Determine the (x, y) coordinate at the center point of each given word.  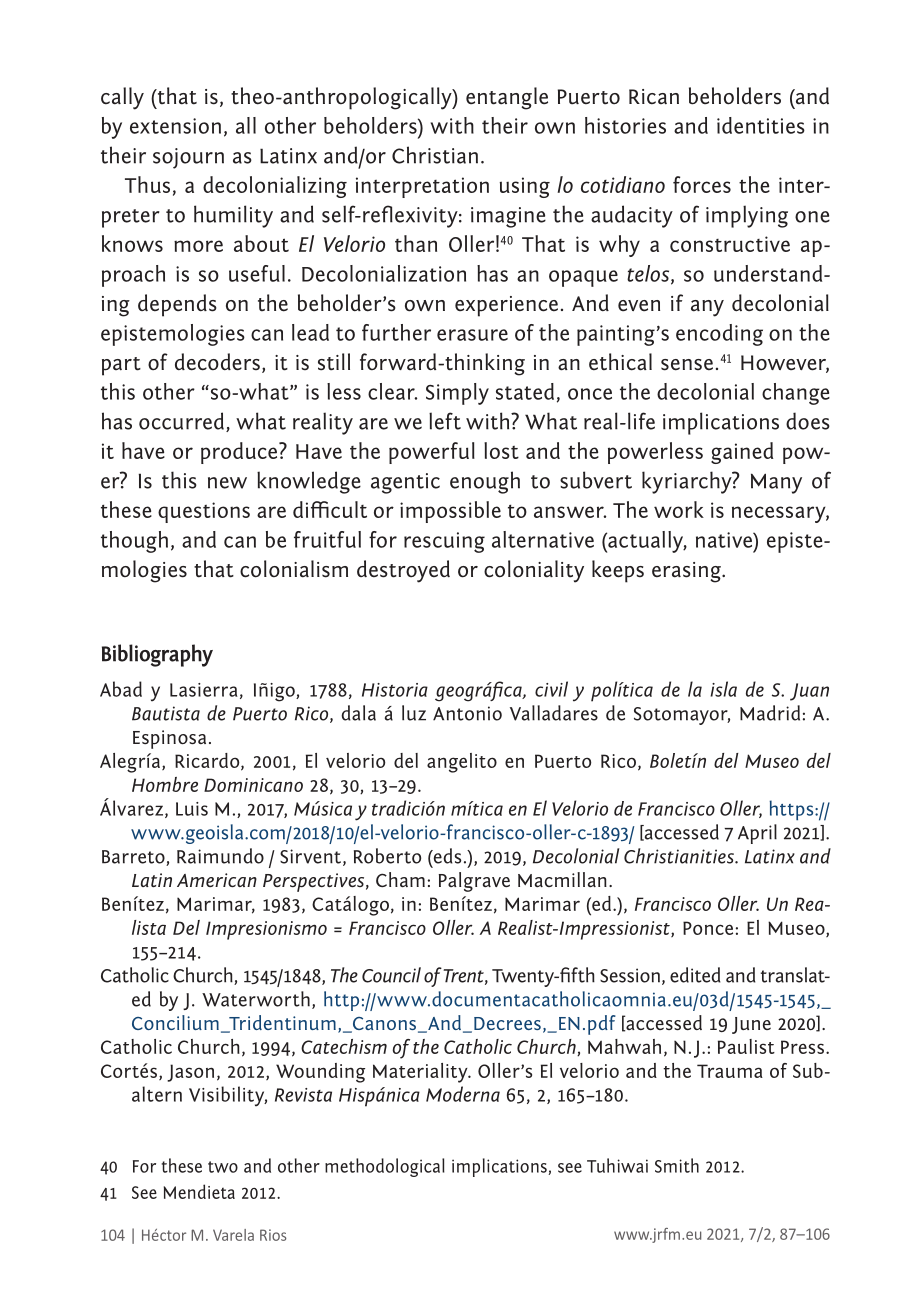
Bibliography (157, 655)
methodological (385, 1167)
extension (175, 126)
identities (761, 125)
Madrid (770, 713)
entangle (507, 98)
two (223, 1167)
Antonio (467, 713)
